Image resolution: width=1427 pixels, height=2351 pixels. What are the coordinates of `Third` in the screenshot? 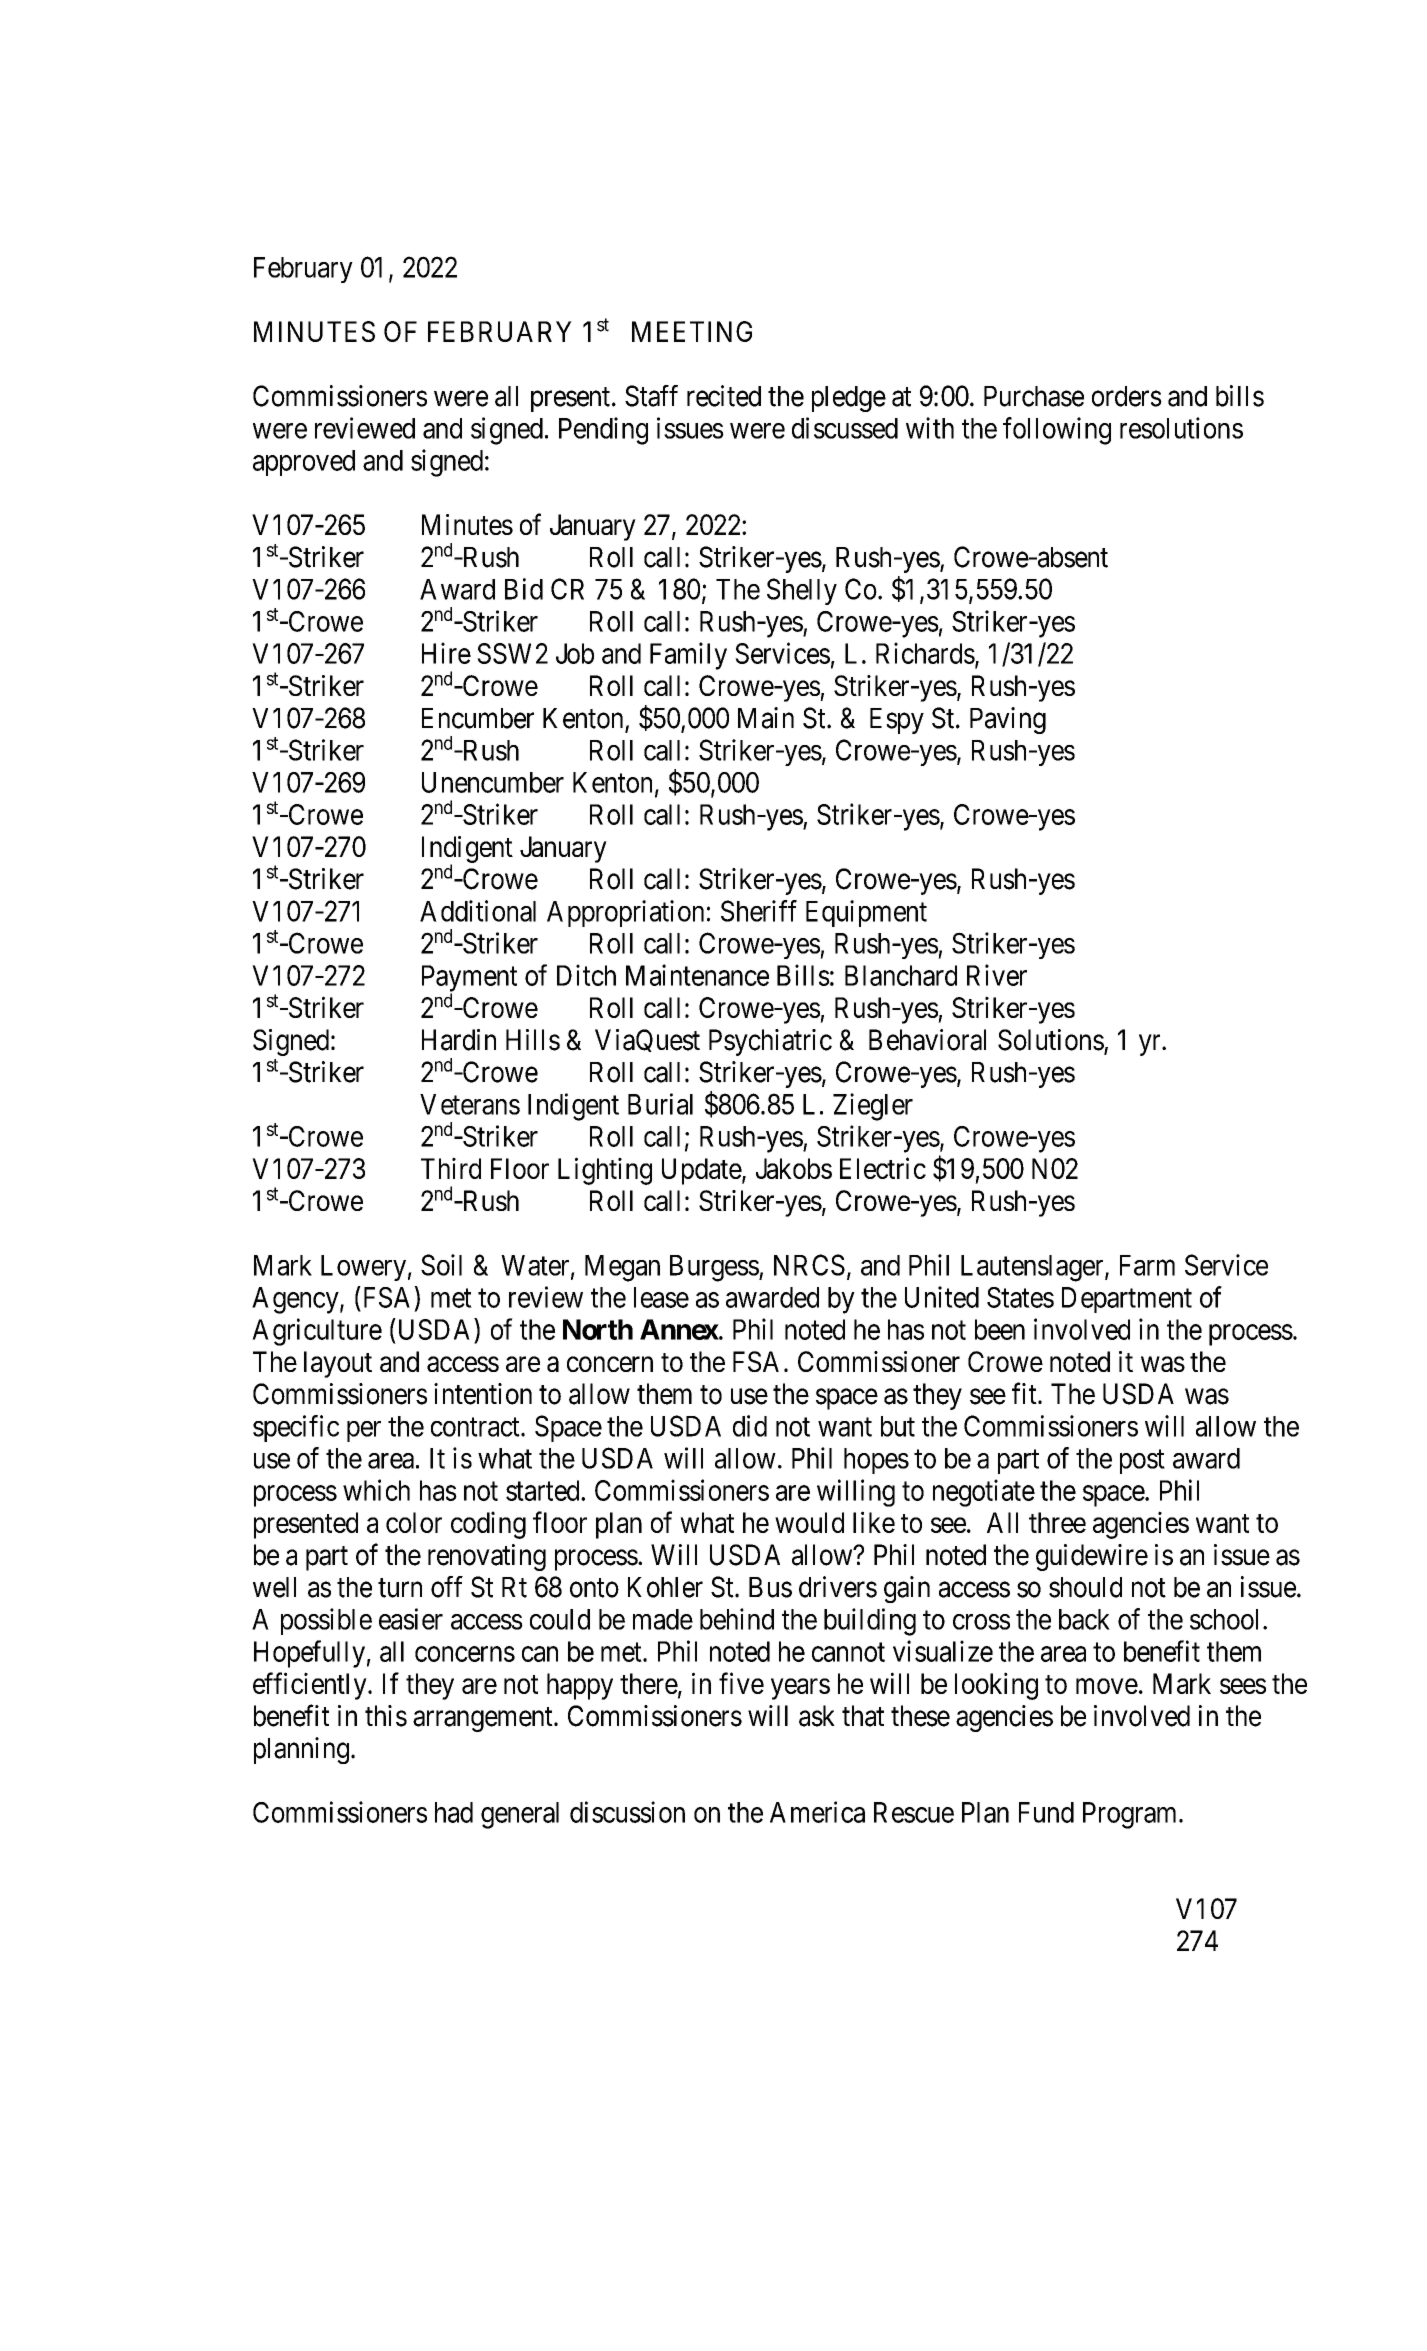 It's located at (451, 1168).
